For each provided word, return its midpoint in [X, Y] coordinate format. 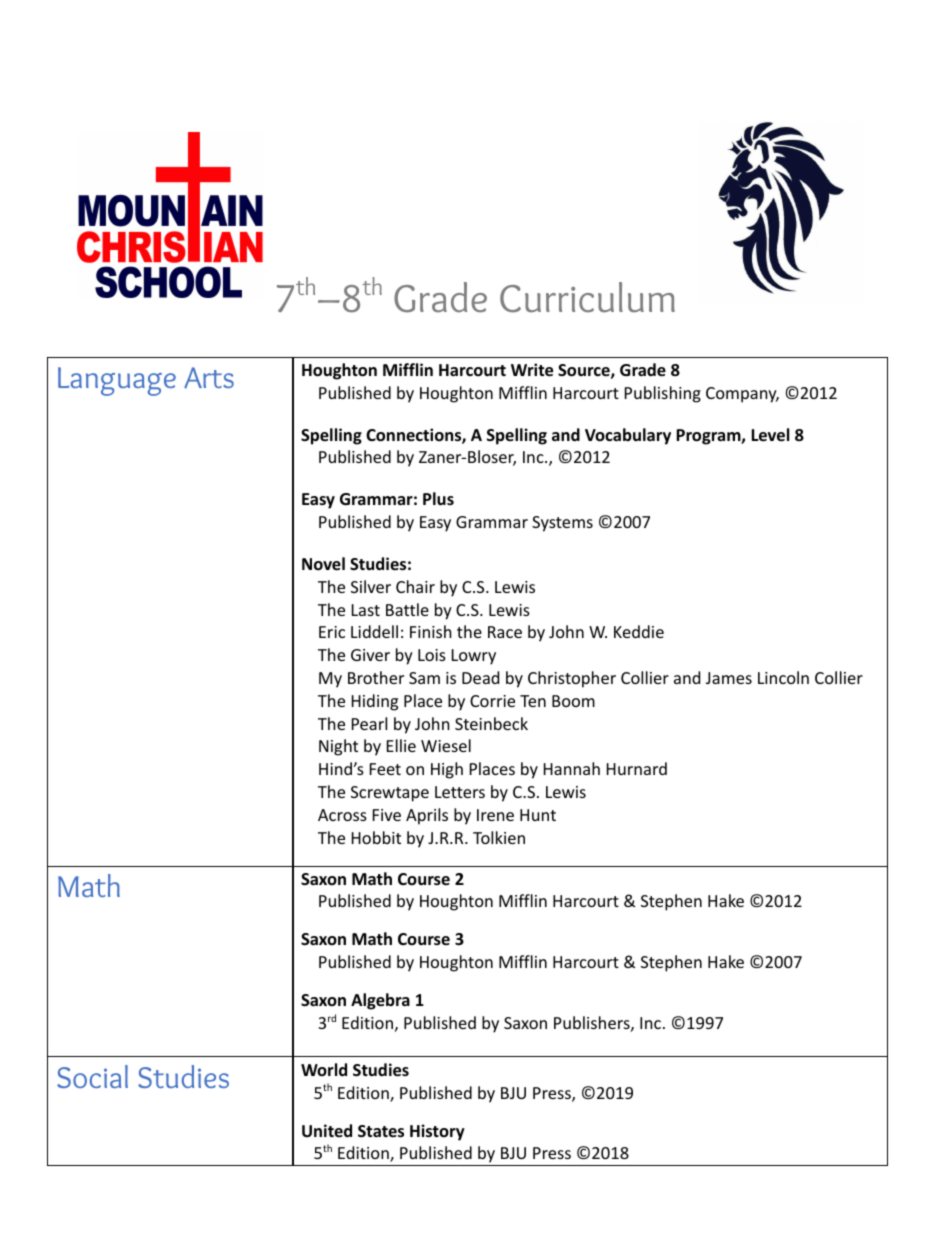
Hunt [538, 815]
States [381, 1131]
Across [342, 815]
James [729, 678]
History [437, 1132]
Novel [323, 564]
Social [92, 1076]
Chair [415, 586]
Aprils [427, 816]
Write [532, 370]
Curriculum [587, 297]
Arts [209, 378]
